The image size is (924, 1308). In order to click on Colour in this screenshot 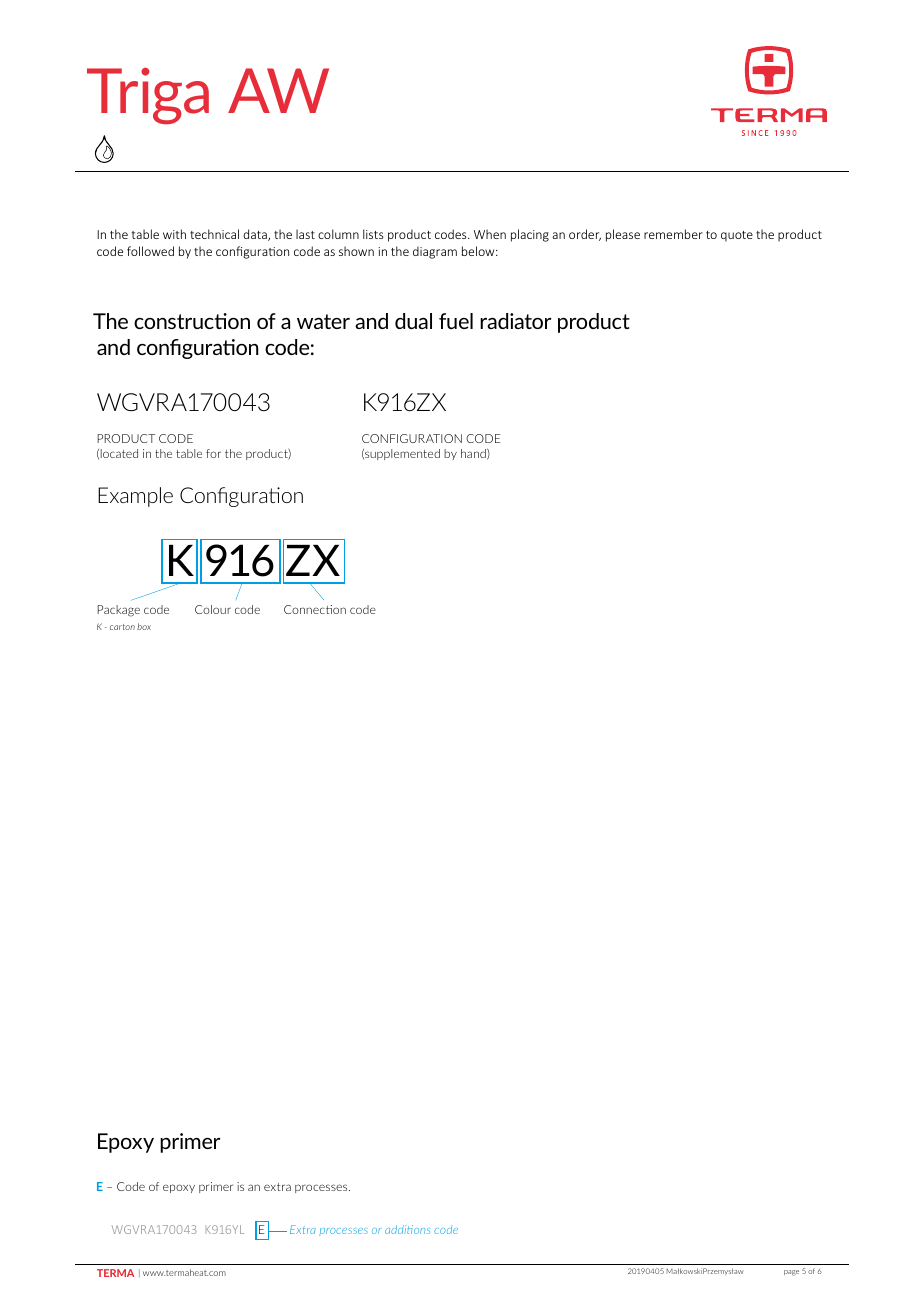, I will do `click(213, 609)`.
